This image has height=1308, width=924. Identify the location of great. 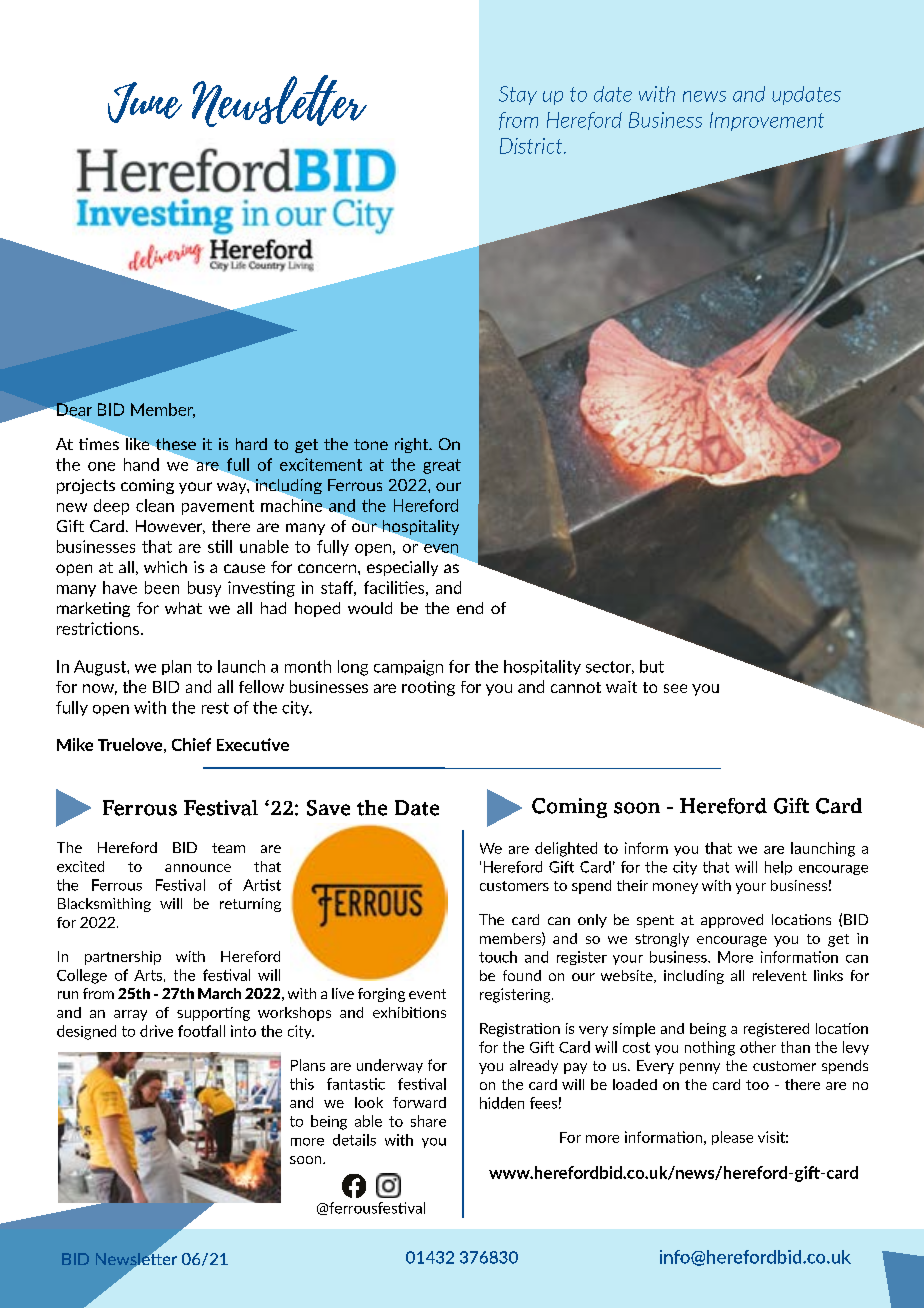
(442, 466).
